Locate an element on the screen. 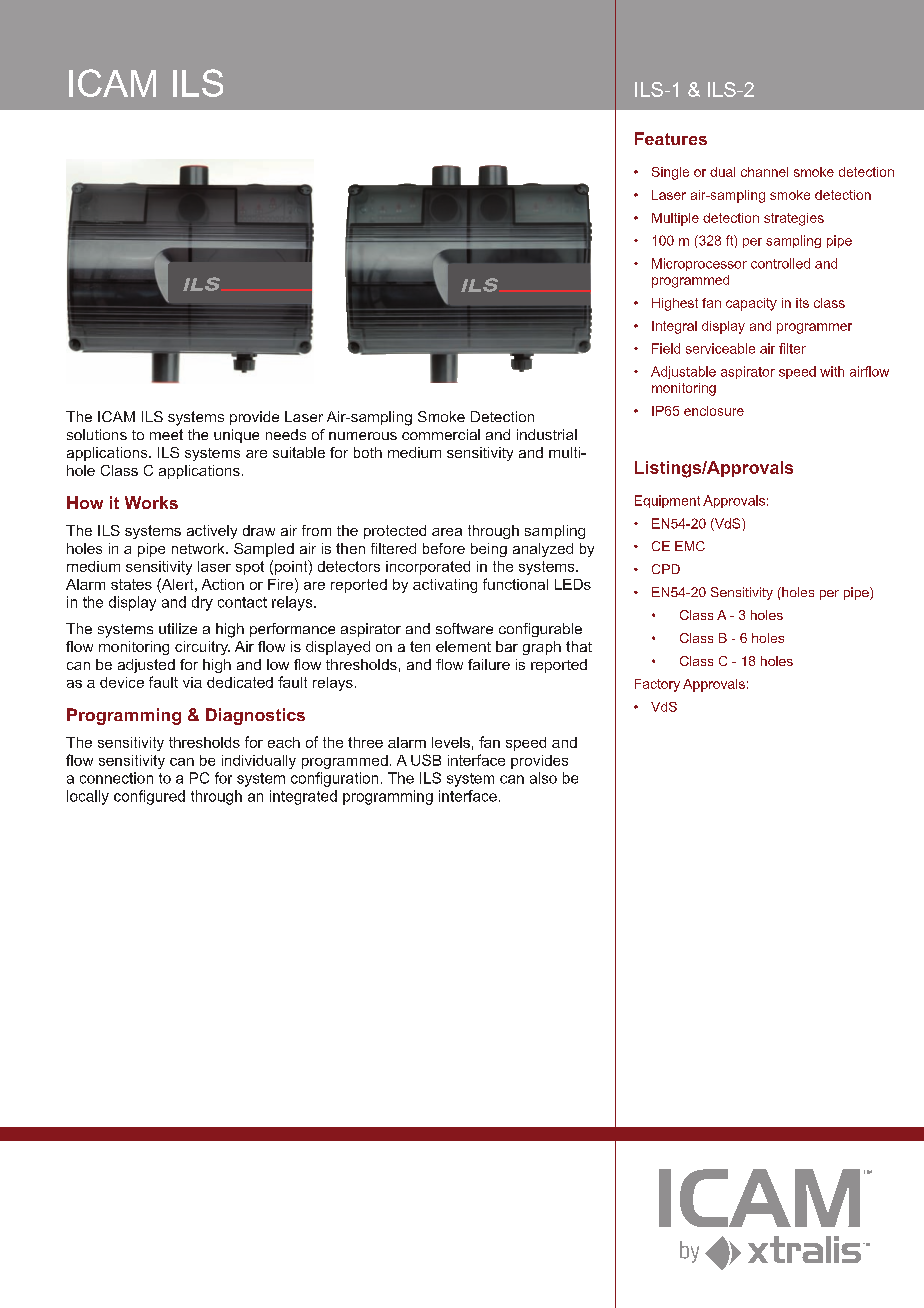 The image size is (924, 1308). USB is located at coordinates (426, 760).
